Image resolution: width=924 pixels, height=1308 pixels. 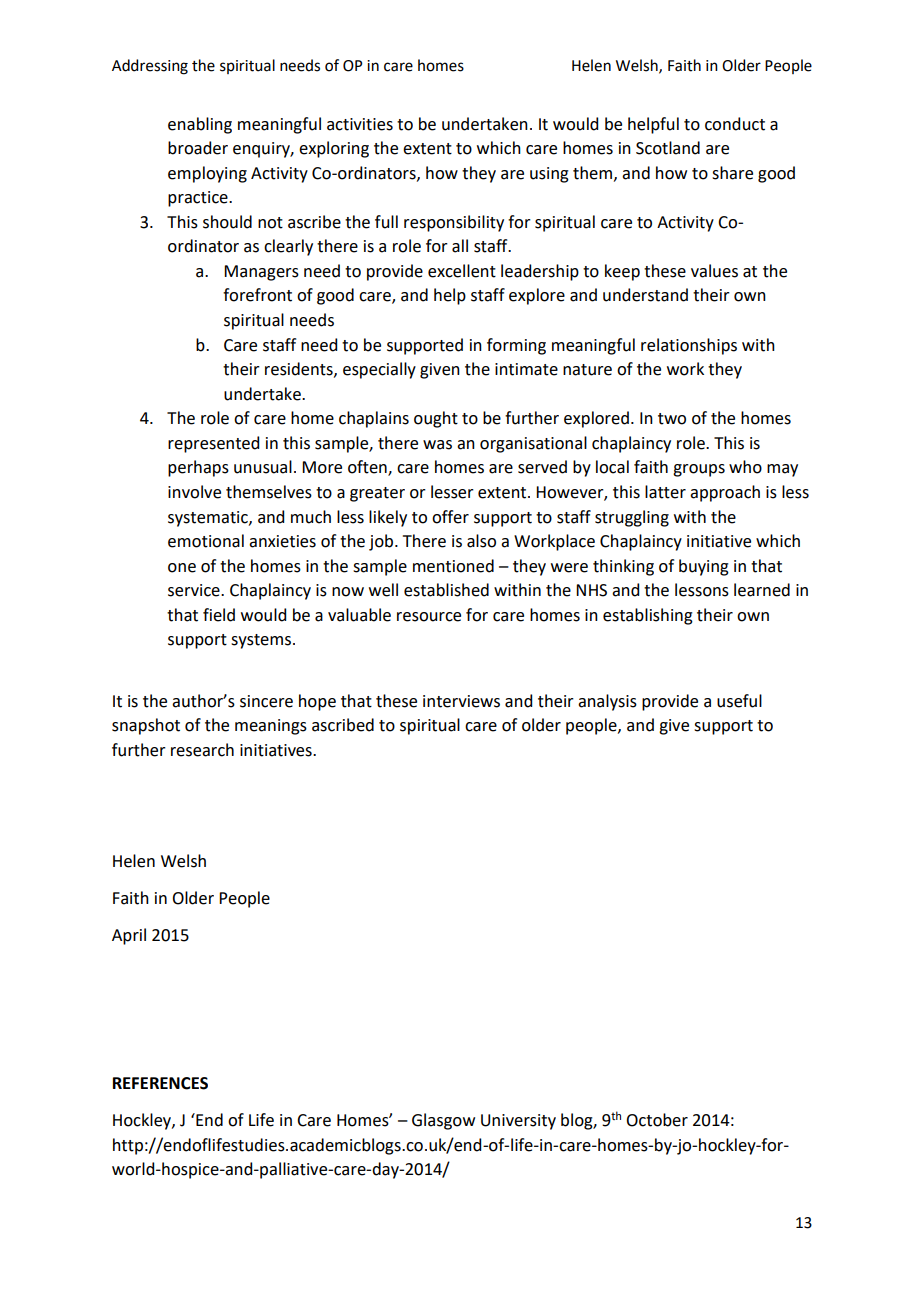 I want to click on October, so click(x=657, y=1120).
